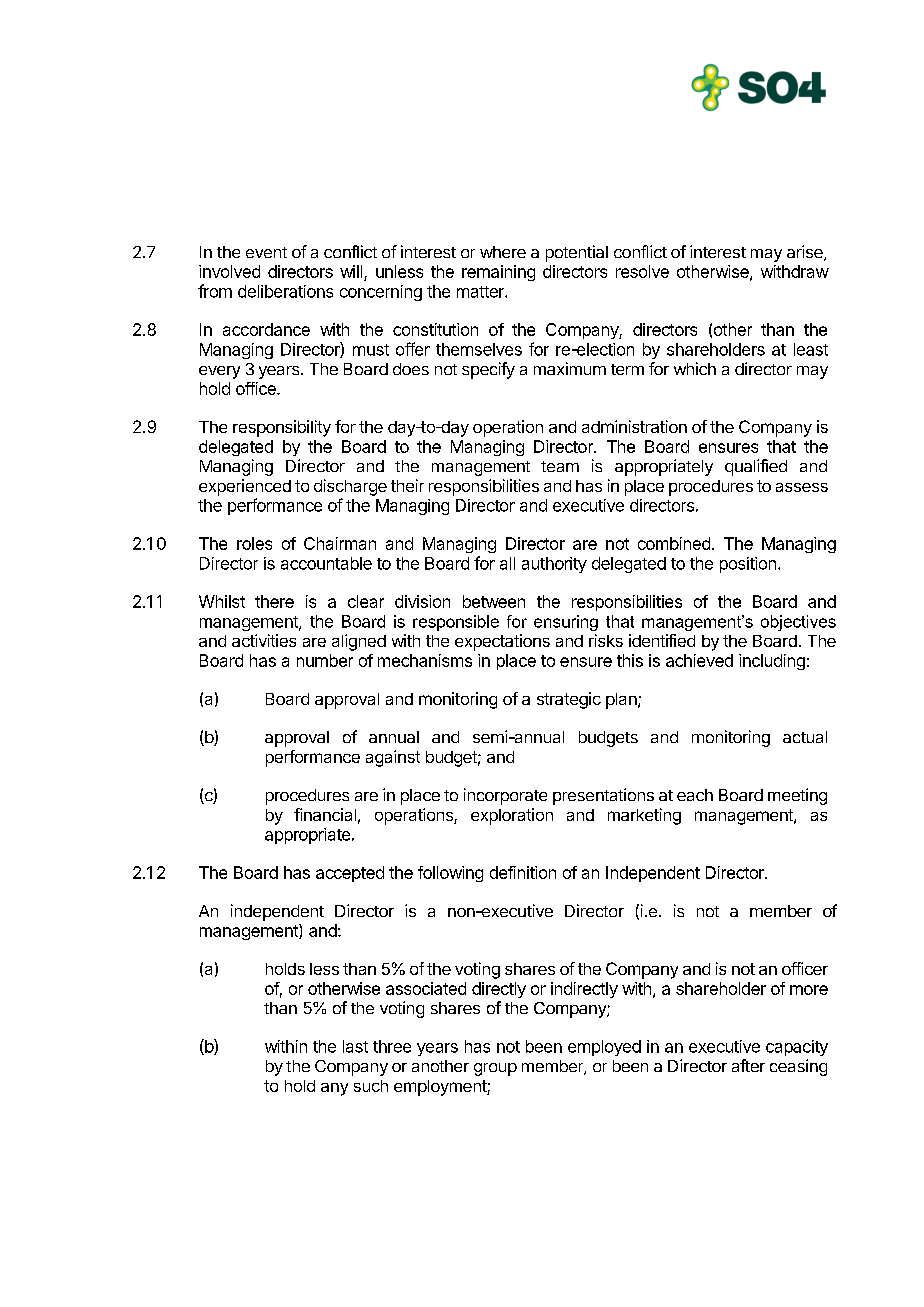  What do you see at coordinates (806, 253) in the screenshot?
I see `arise` at bounding box center [806, 253].
